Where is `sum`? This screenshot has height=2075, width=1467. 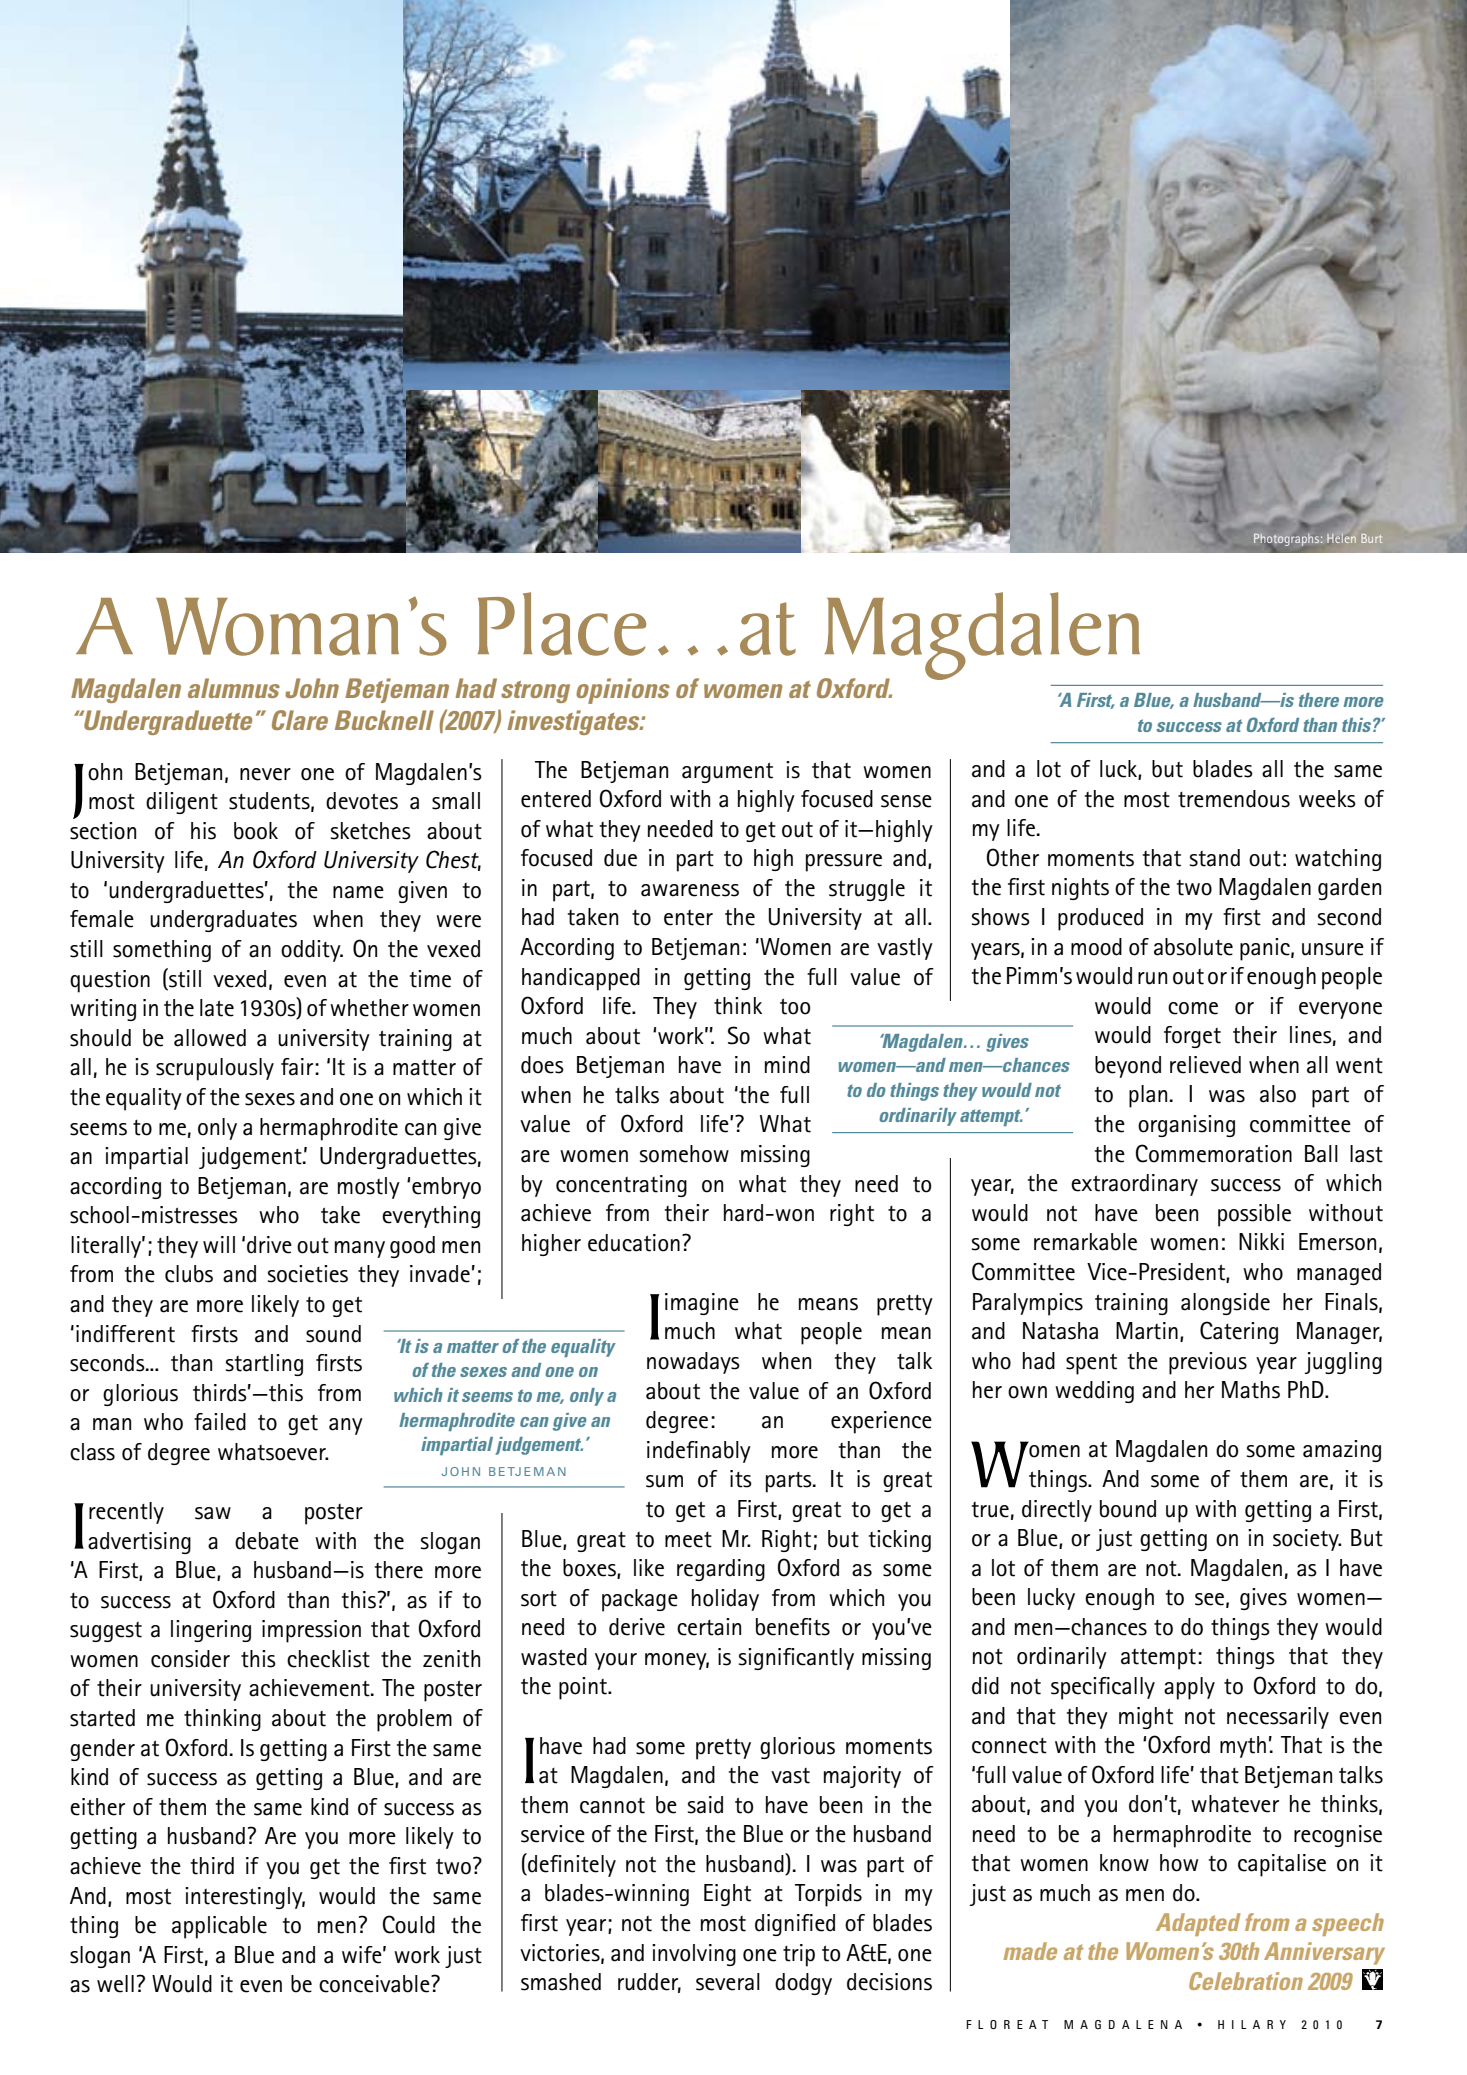 sum is located at coordinates (664, 1481).
